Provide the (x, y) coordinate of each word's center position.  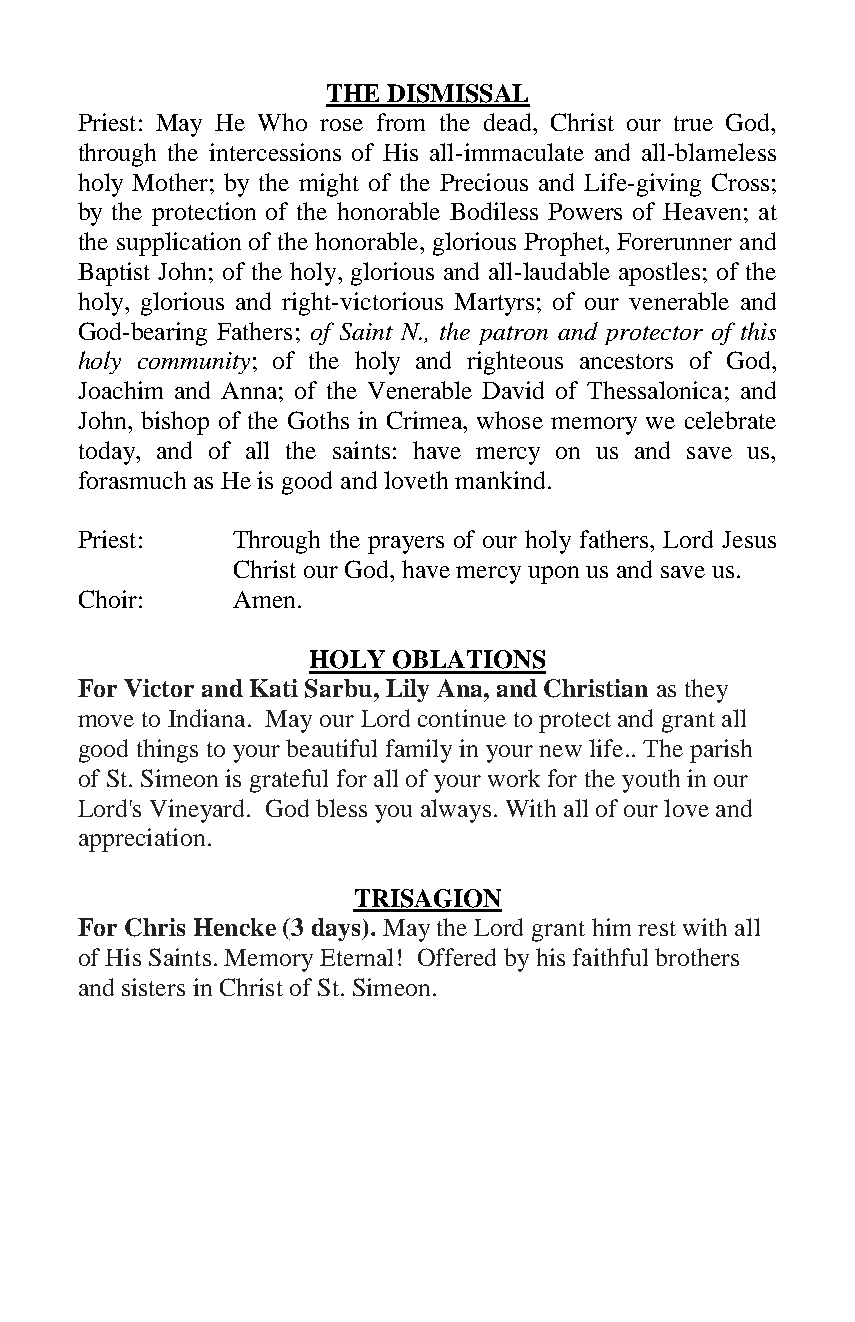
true (693, 123)
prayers (406, 545)
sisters (153, 987)
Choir (108, 599)
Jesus (749, 539)
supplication (179, 244)
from (401, 122)
